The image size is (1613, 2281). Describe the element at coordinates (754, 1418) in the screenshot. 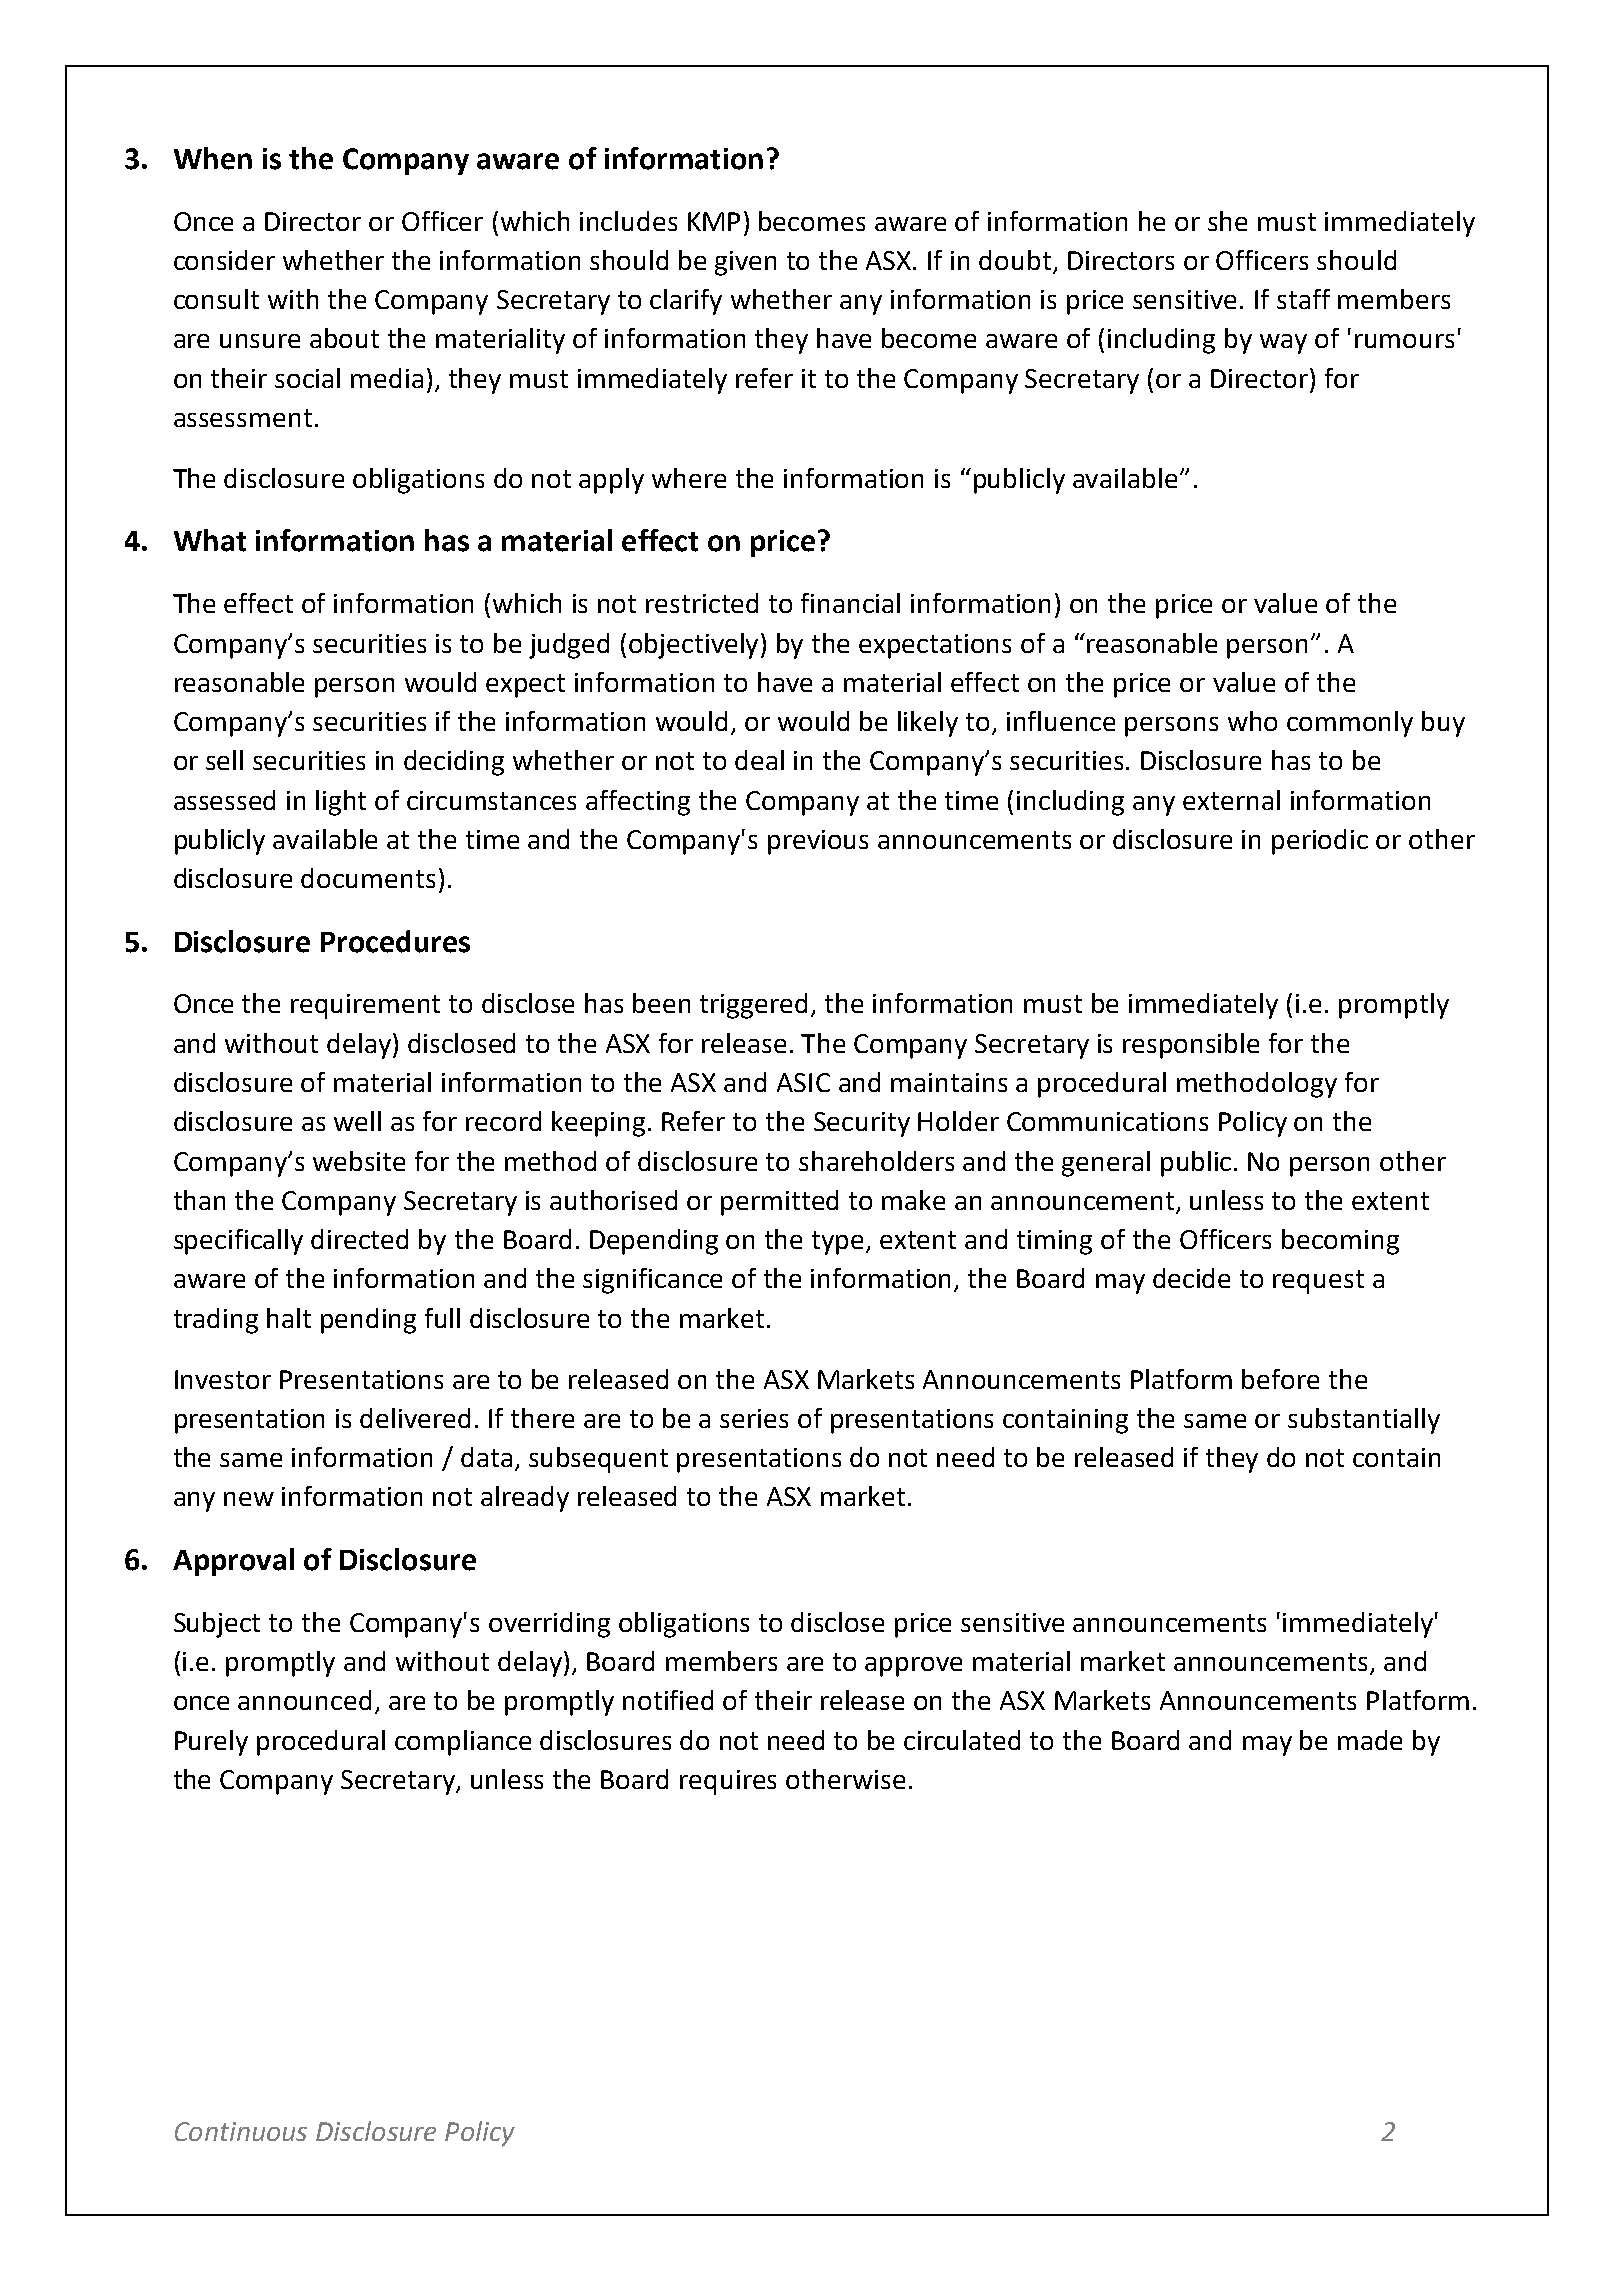

I see `series` at that location.
